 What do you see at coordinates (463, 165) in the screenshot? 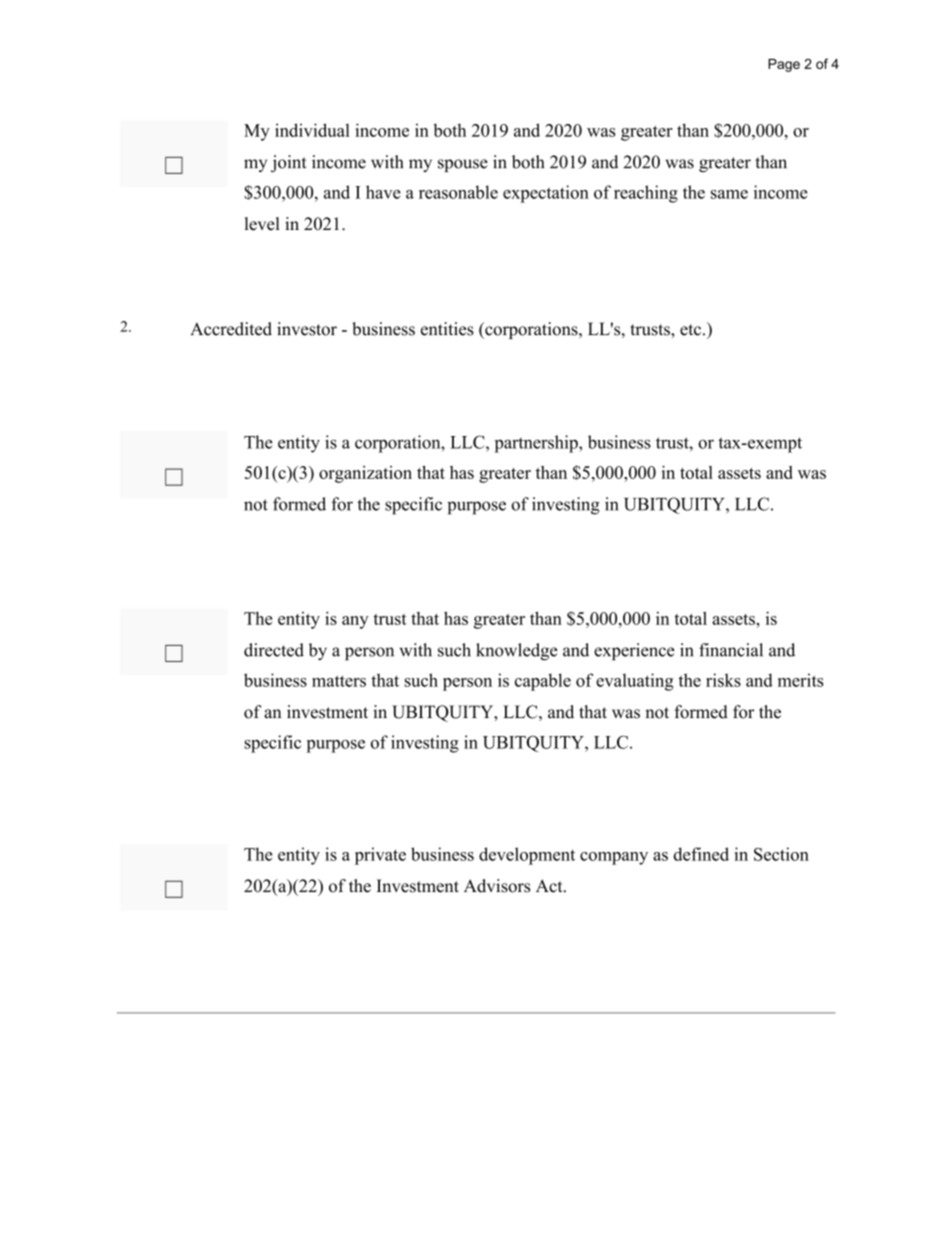
I see `spouse` at bounding box center [463, 165].
